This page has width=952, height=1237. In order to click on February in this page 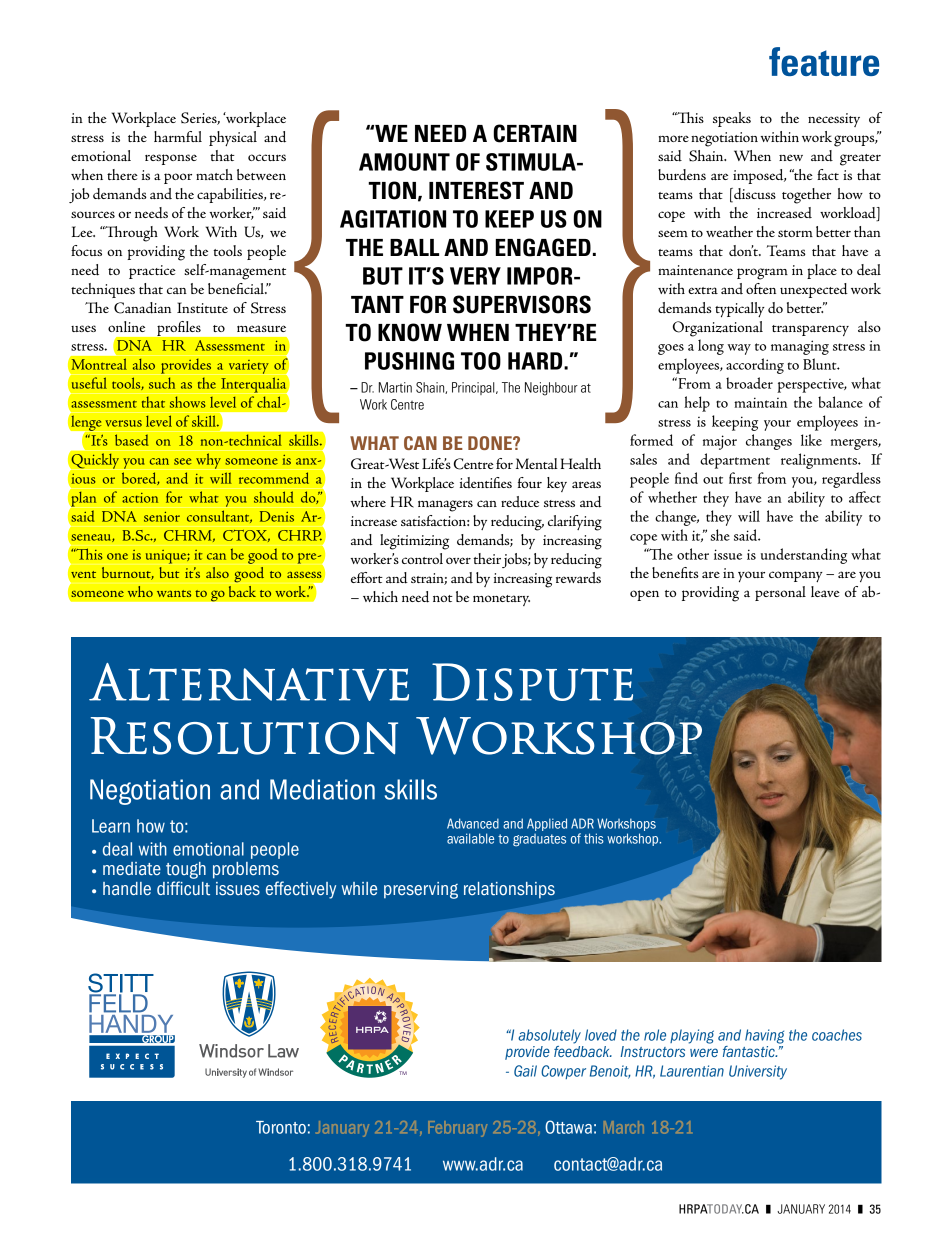, I will do `click(457, 1129)`.
